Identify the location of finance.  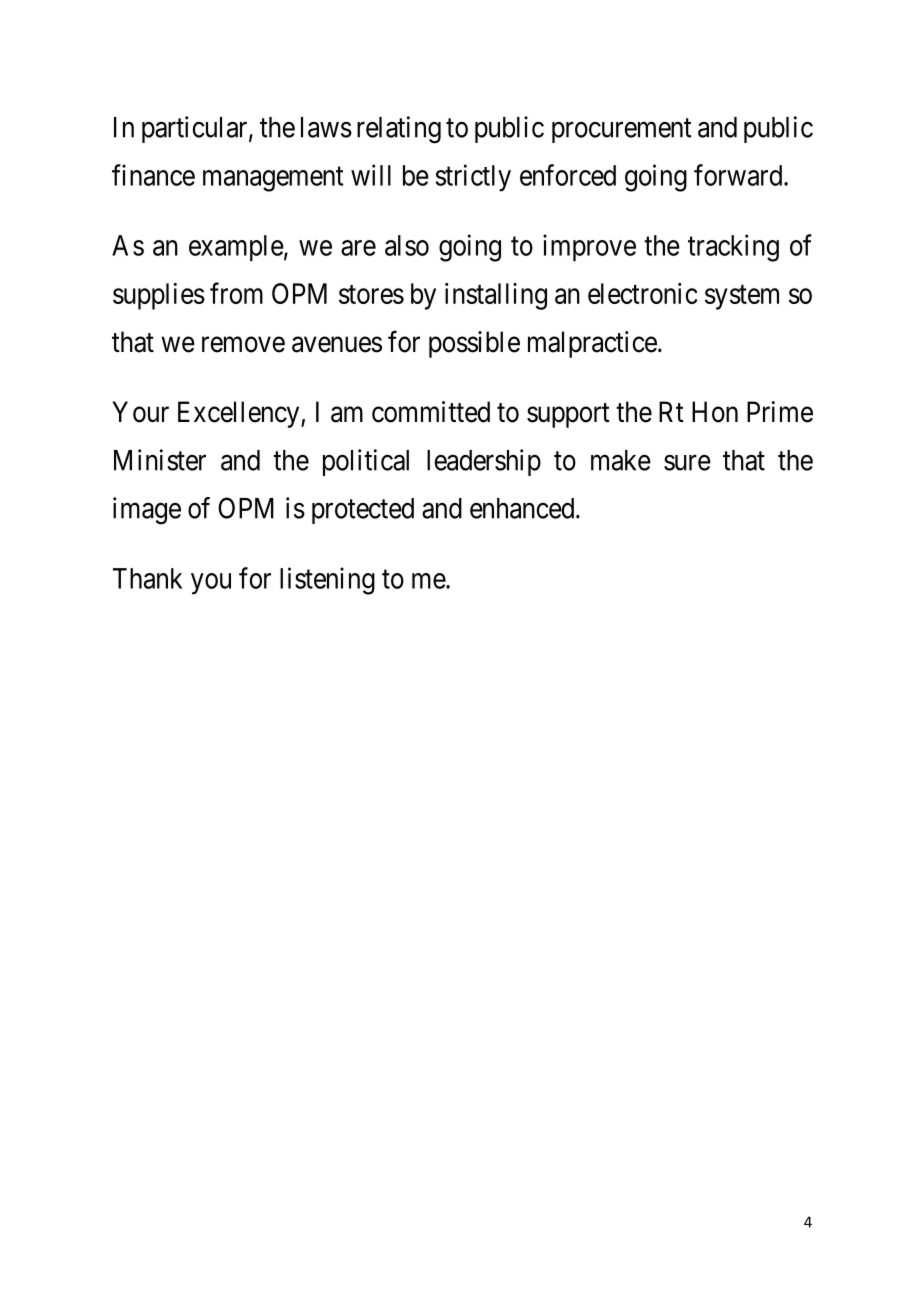
(153, 175).
